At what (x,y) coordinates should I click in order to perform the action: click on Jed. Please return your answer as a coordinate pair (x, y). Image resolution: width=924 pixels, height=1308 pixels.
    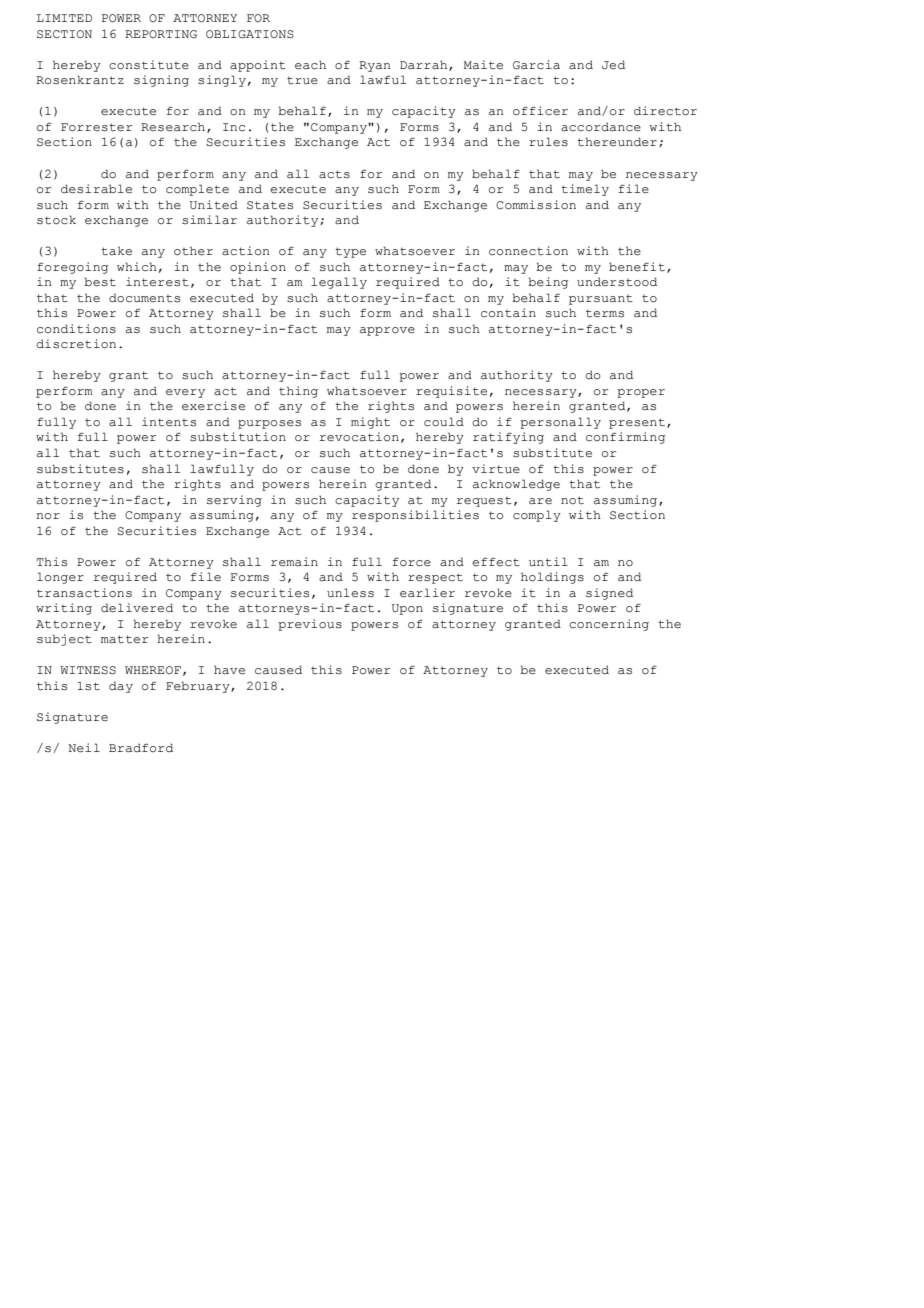
    Looking at the image, I should click on (613, 64).
